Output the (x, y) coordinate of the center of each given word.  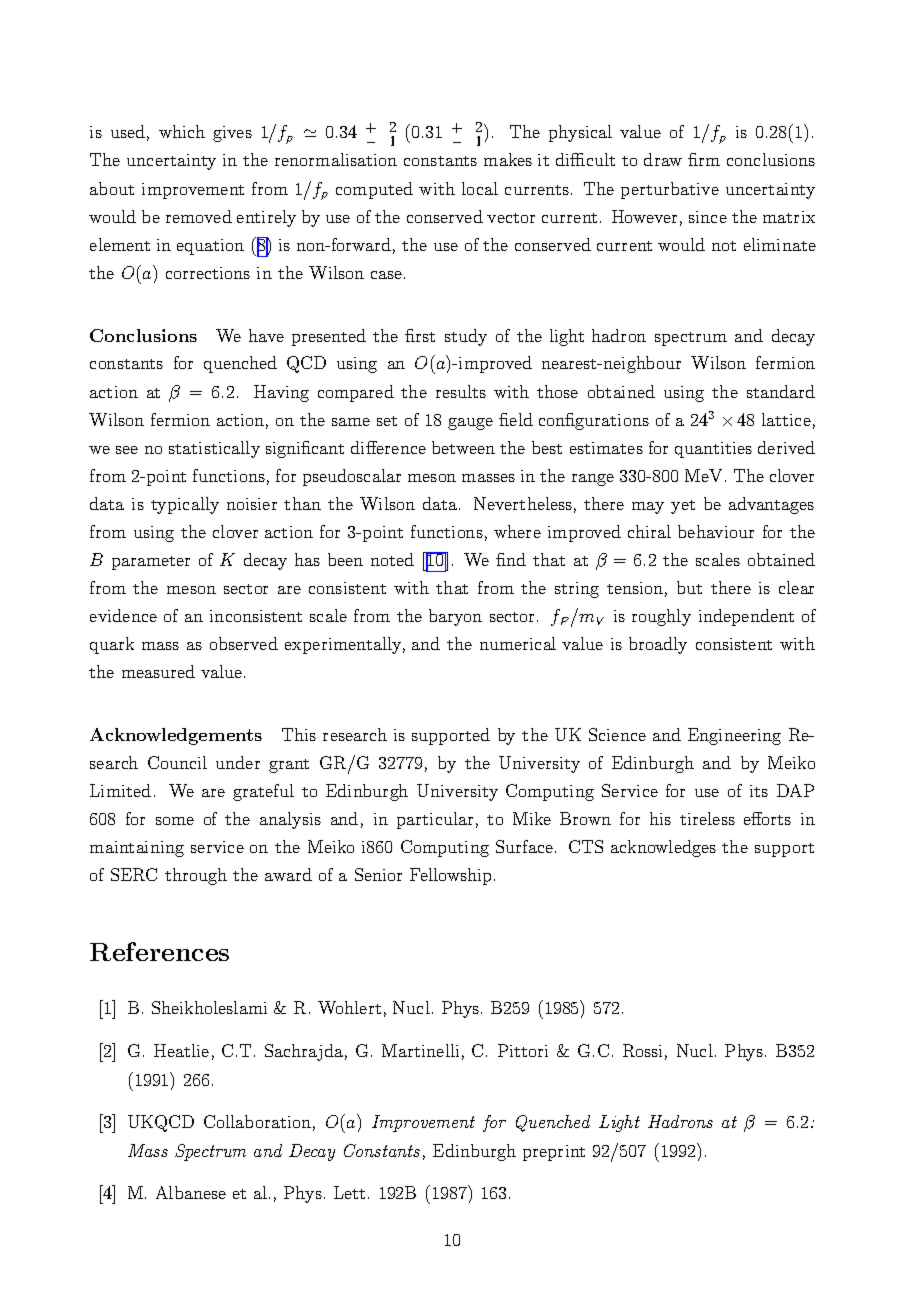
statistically (214, 449)
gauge (470, 424)
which (182, 131)
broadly (658, 645)
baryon (455, 617)
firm (704, 159)
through (196, 876)
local (480, 188)
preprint (554, 1153)
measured (158, 671)
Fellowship (452, 876)
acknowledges (663, 848)
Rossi (642, 1050)
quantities (713, 450)
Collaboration (257, 1121)
